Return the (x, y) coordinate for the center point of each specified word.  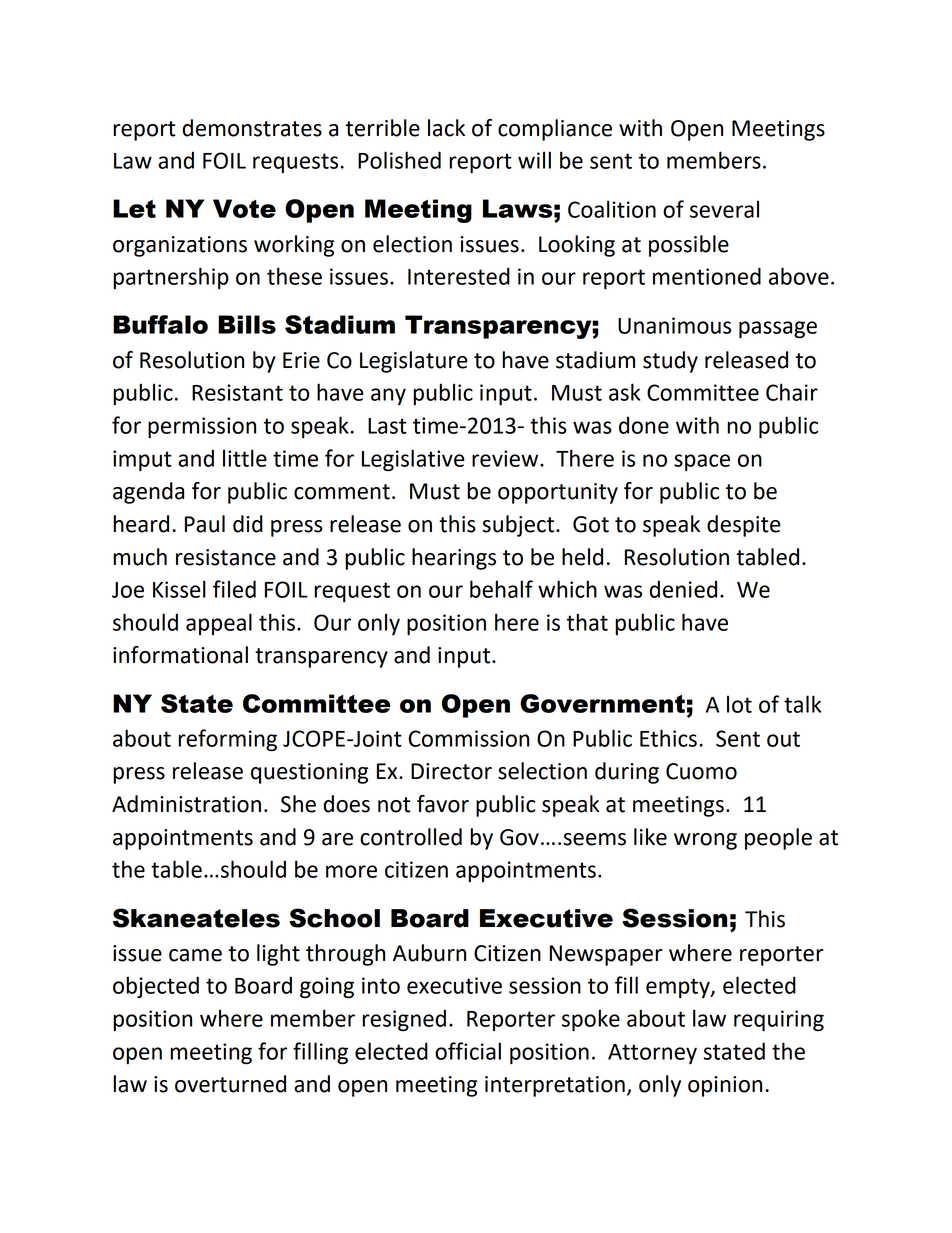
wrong (705, 841)
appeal (219, 624)
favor (443, 804)
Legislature (414, 362)
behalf (501, 589)
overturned (230, 1084)
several (724, 209)
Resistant (237, 392)
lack (446, 128)
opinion (725, 1086)
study (670, 362)
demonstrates (252, 128)
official (468, 1051)
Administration (186, 804)
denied (683, 589)
